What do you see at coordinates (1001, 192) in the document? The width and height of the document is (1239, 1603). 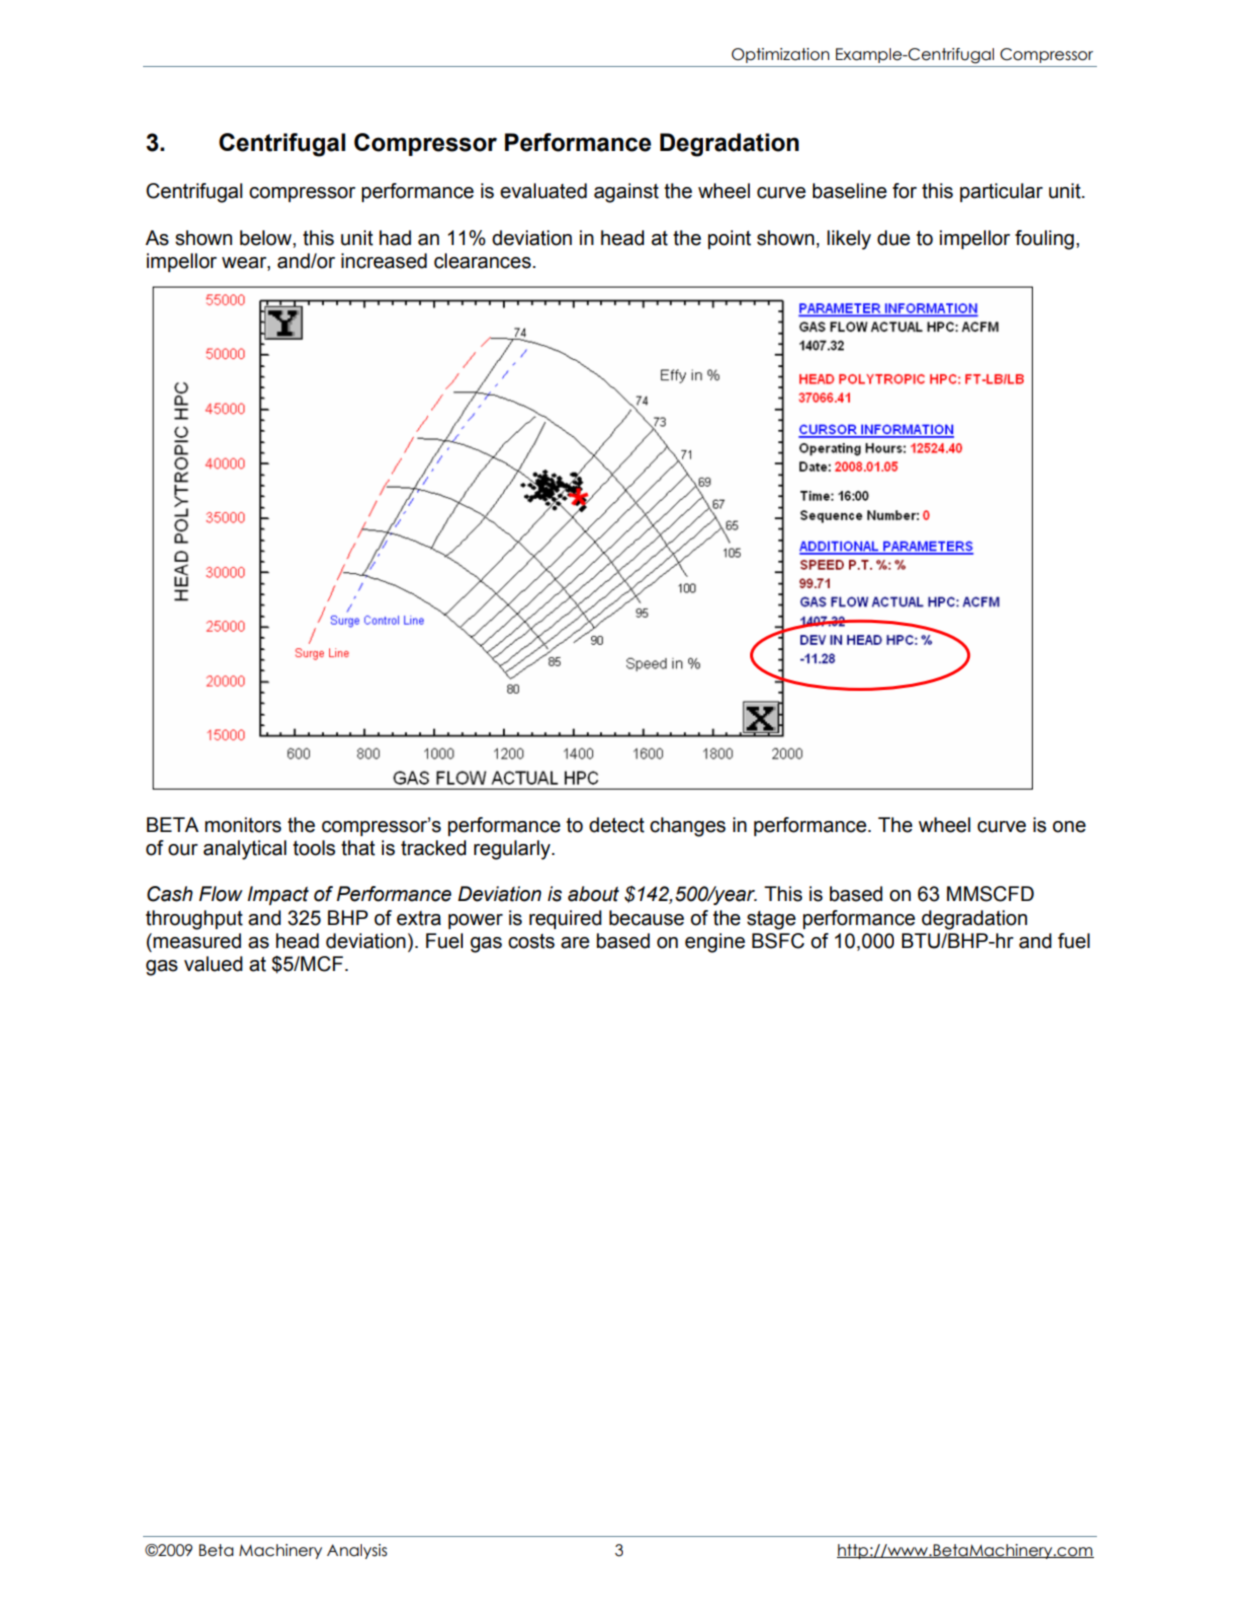 I see `particular` at bounding box center [1001, 192].
